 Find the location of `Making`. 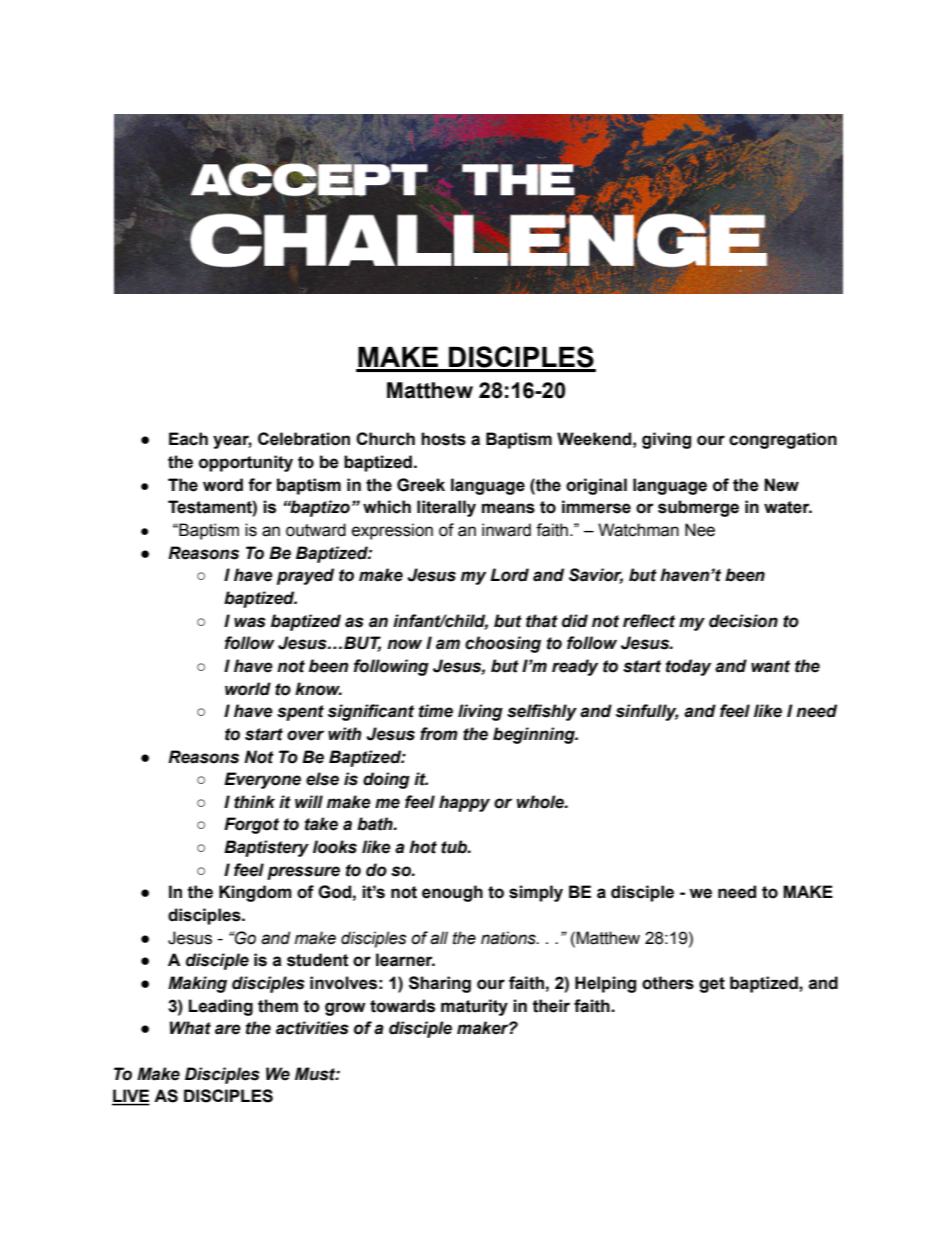

Making is located at coordinates (197, 984).
